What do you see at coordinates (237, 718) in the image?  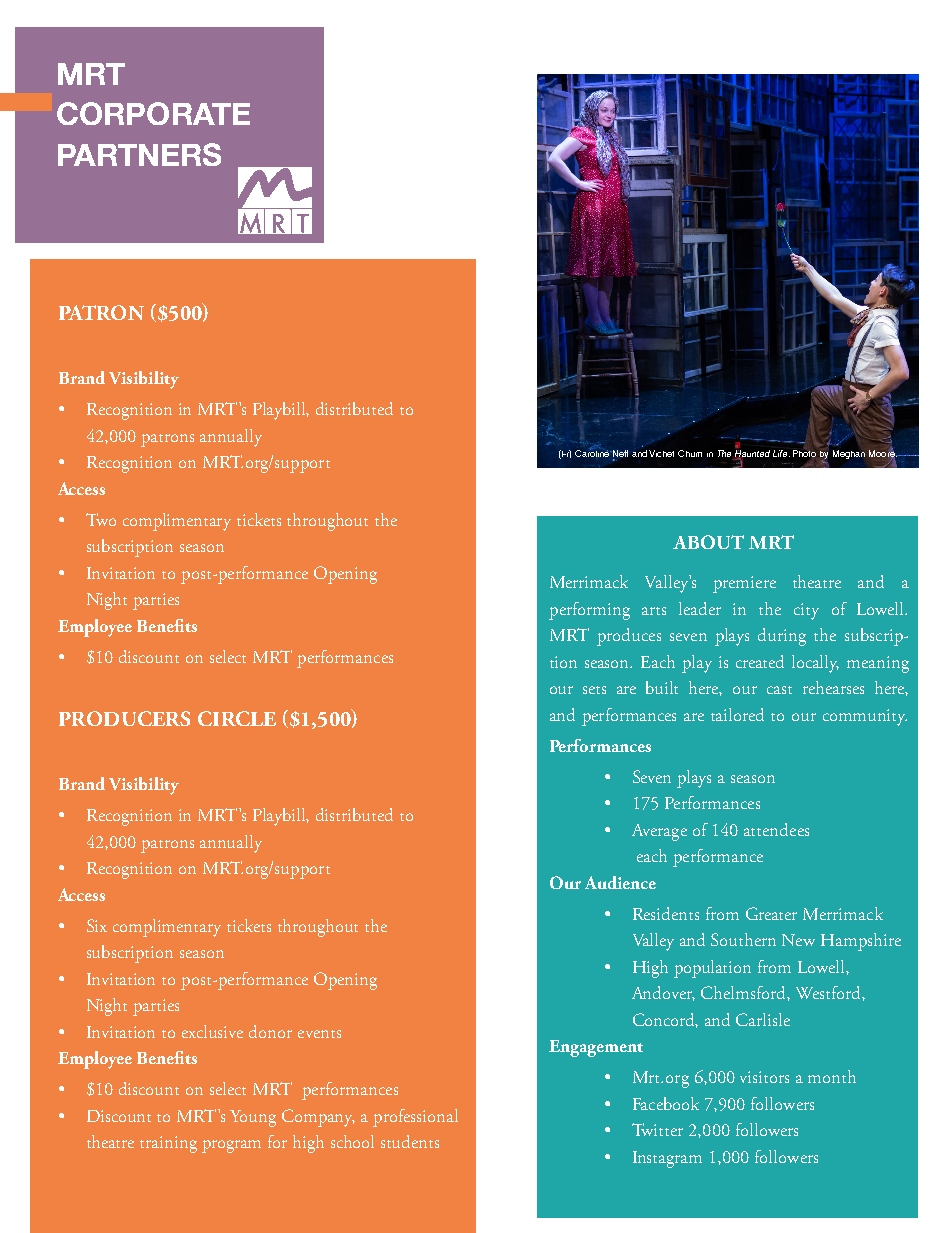 I see `CIRCLE` at bounding box center [237, 718].
